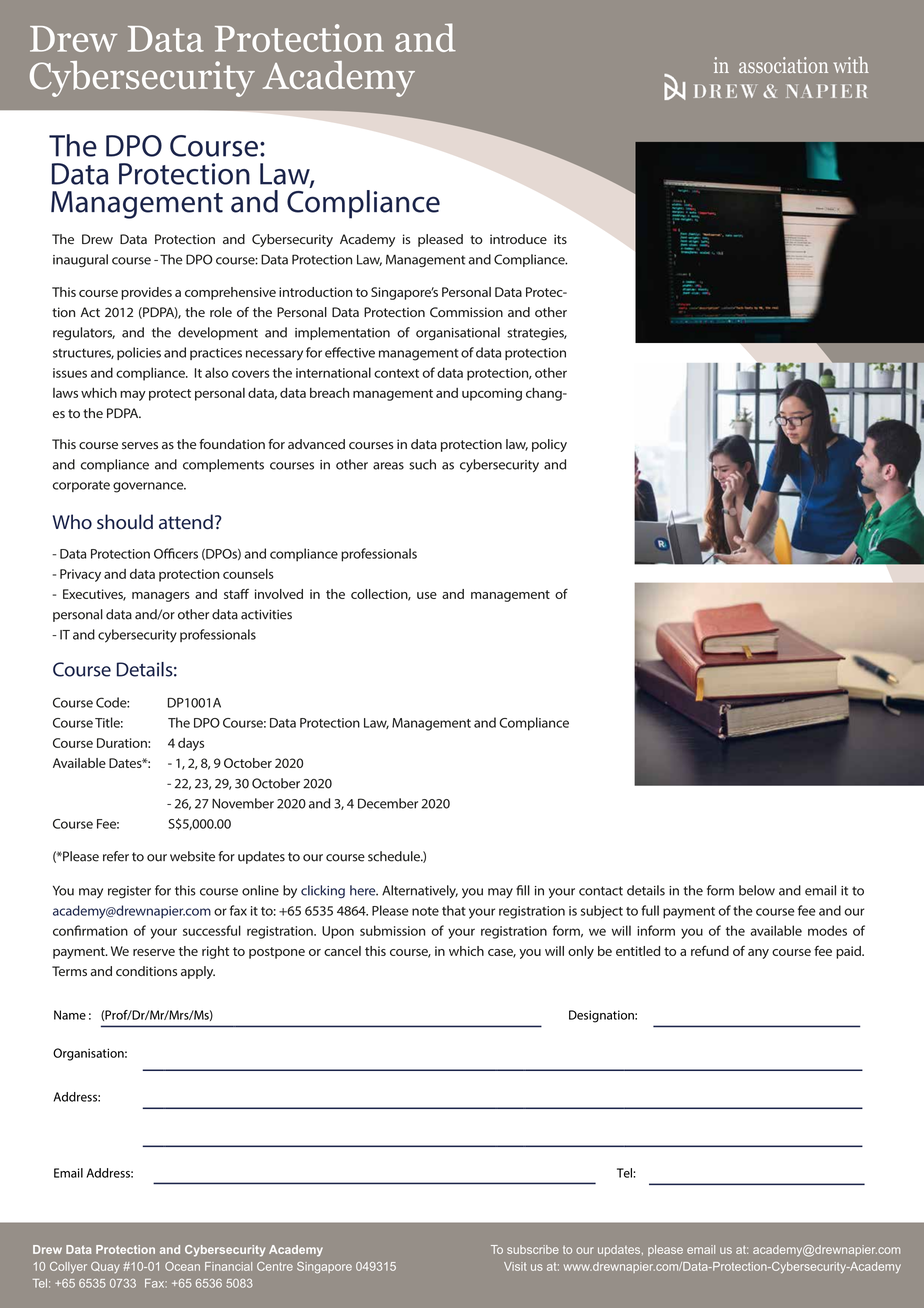 Image resolution: width=924 pixels, height=1308 pixels. Describe the element at coordinates (454, 910) in the image. I see `that` at that location.
